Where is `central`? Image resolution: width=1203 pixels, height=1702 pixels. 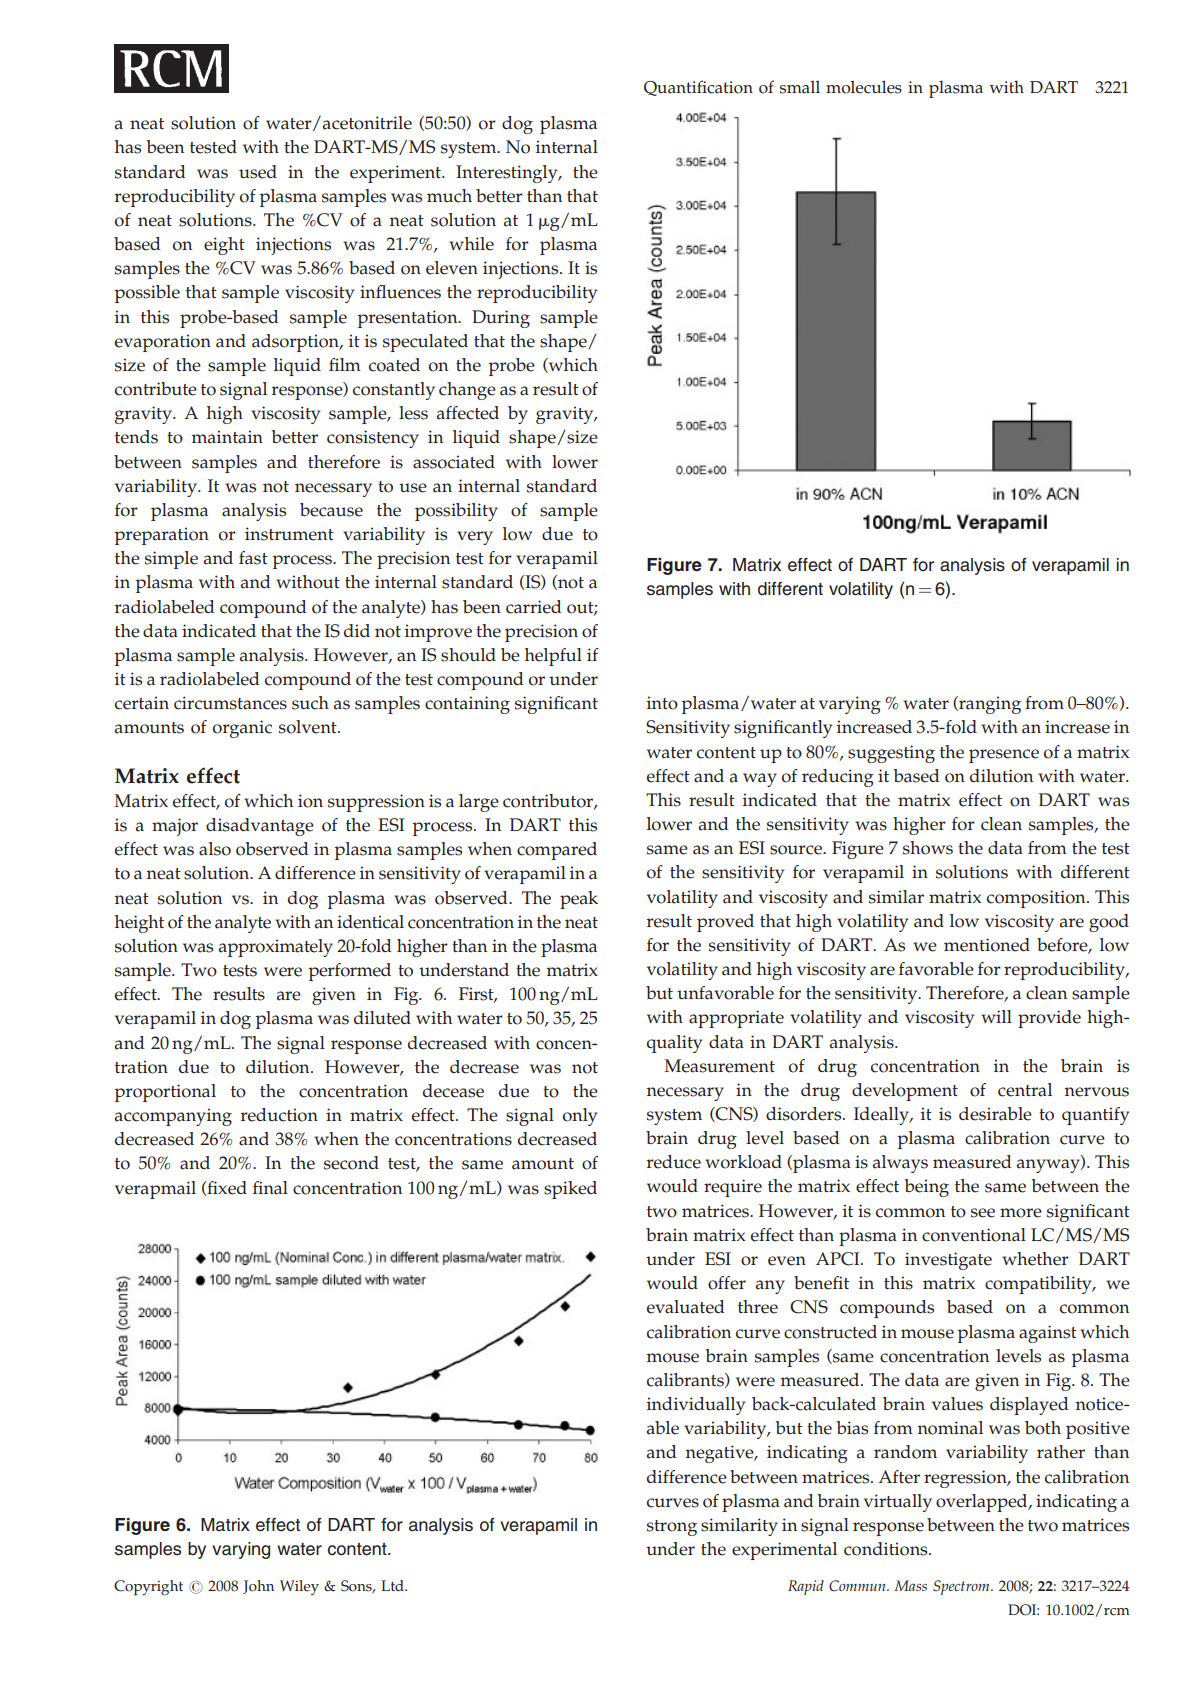 central is located at coordinates (1025, 1090).
